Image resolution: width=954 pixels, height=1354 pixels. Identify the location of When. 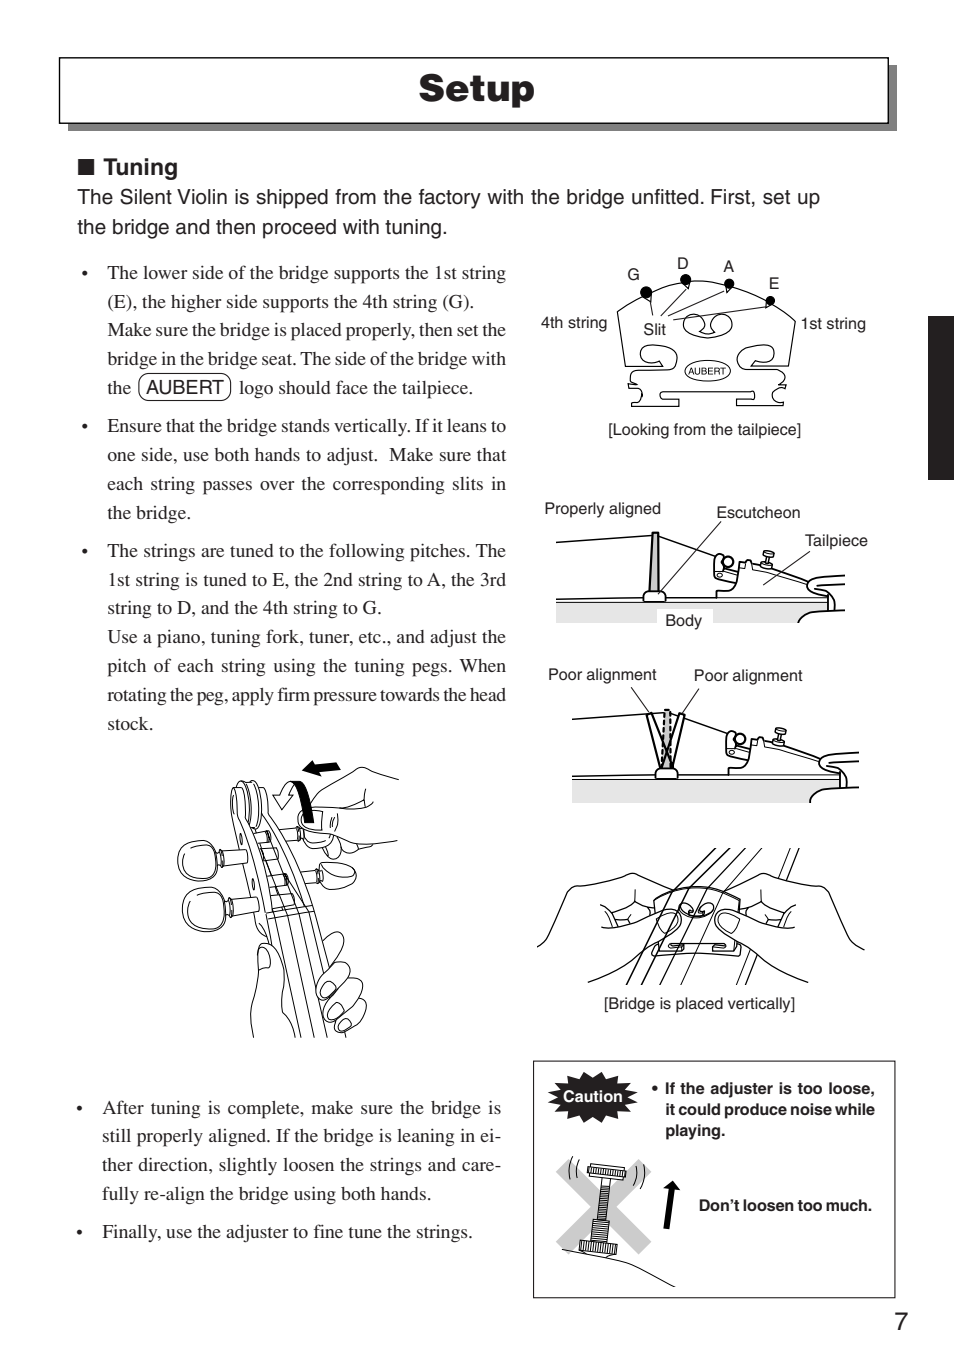
(482, 665).
